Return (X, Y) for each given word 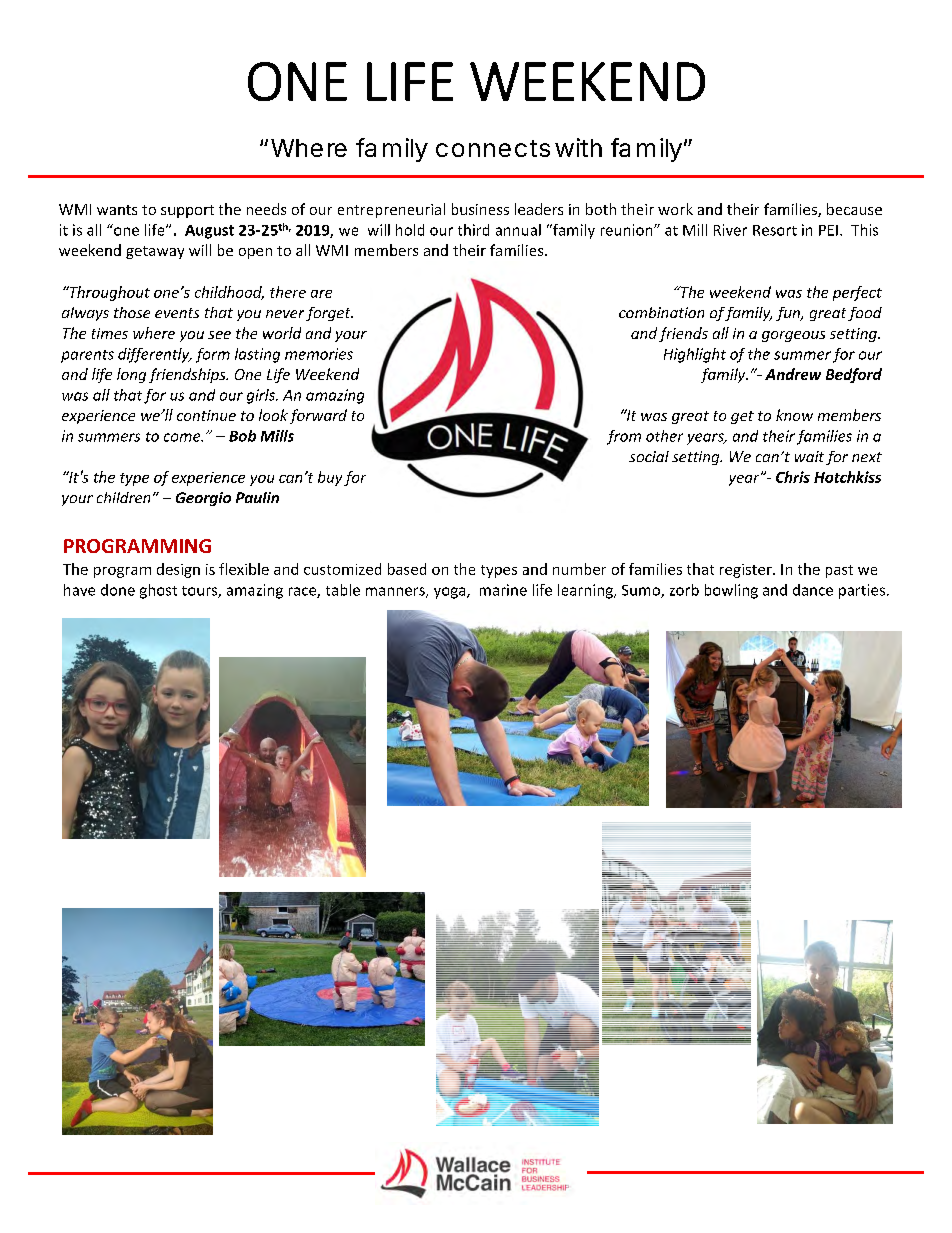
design (178, 570)
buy (330, 478)
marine (503, 590)
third (473, 230)
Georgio (203, 499)
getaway (155, 252)
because (854, 209)
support (187, 211)
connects (493, 148)
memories (319, 354)
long (131, 375)
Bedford (854, 375)
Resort (775, 230)
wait (809, 456)
